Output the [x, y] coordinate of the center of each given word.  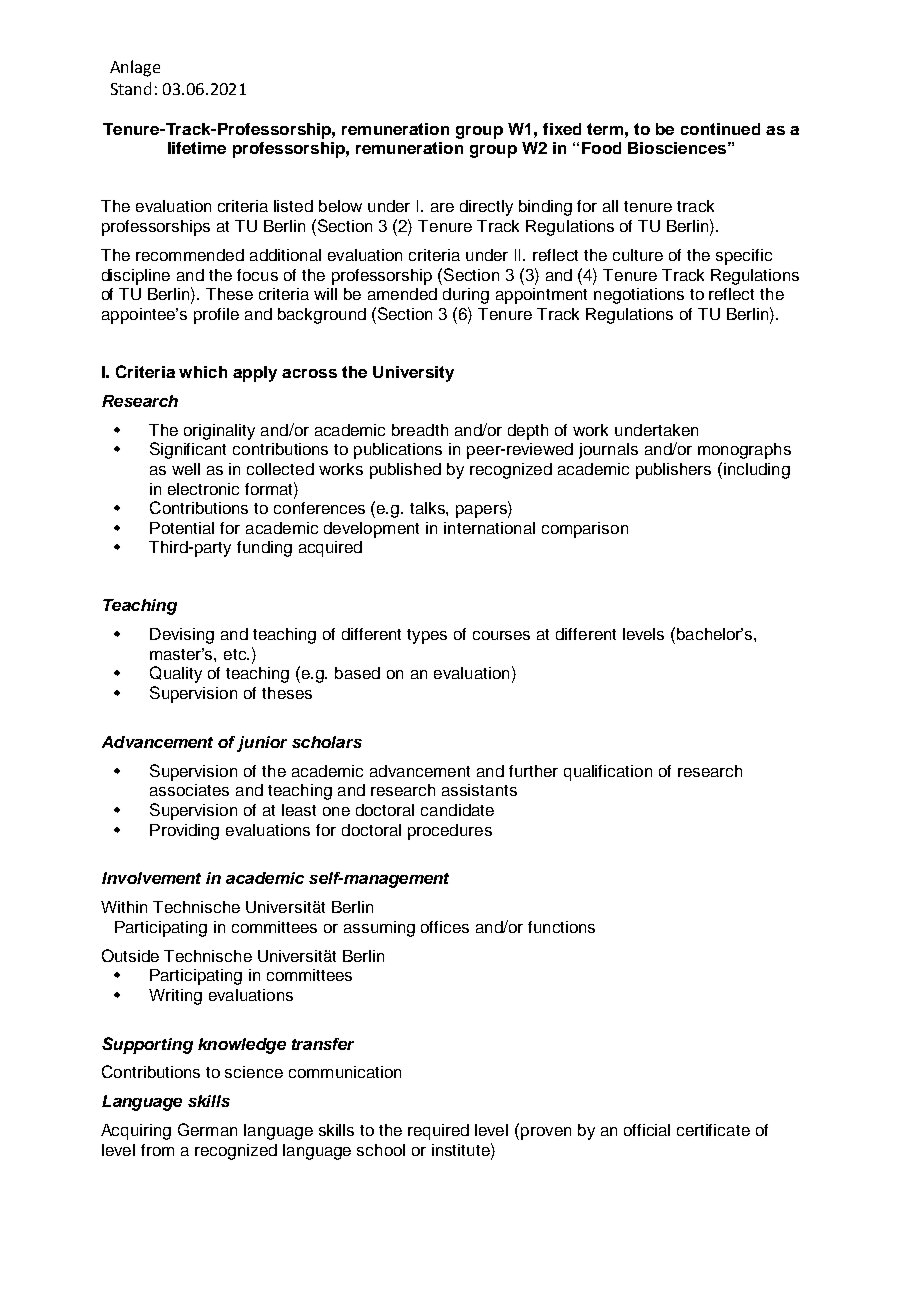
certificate [713, 1130]
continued [720, 129]
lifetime [197, 148]
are [442, 207]
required [438, 1132]
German [207, 1129]
